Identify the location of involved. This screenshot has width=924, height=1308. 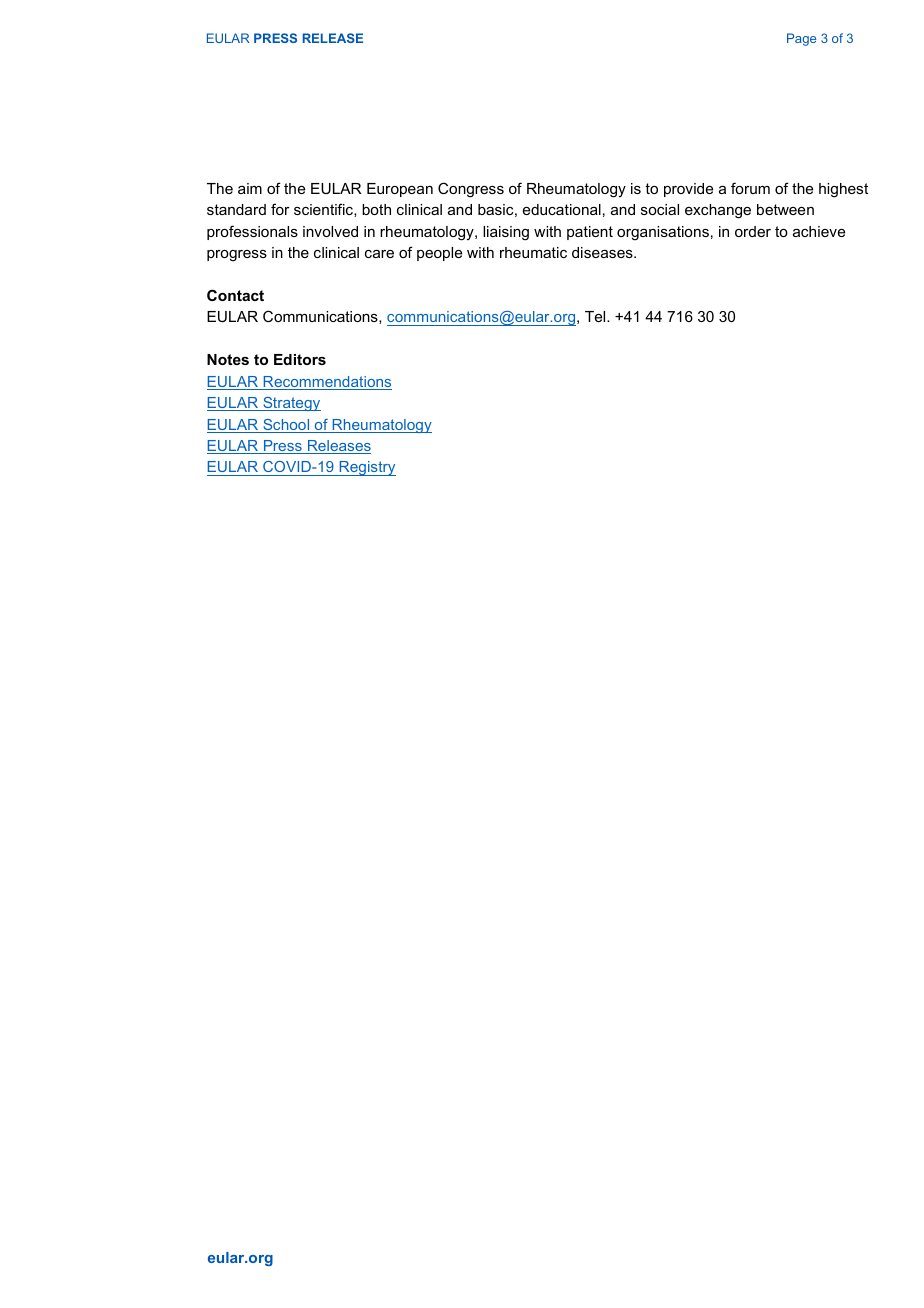
(330, 231).
